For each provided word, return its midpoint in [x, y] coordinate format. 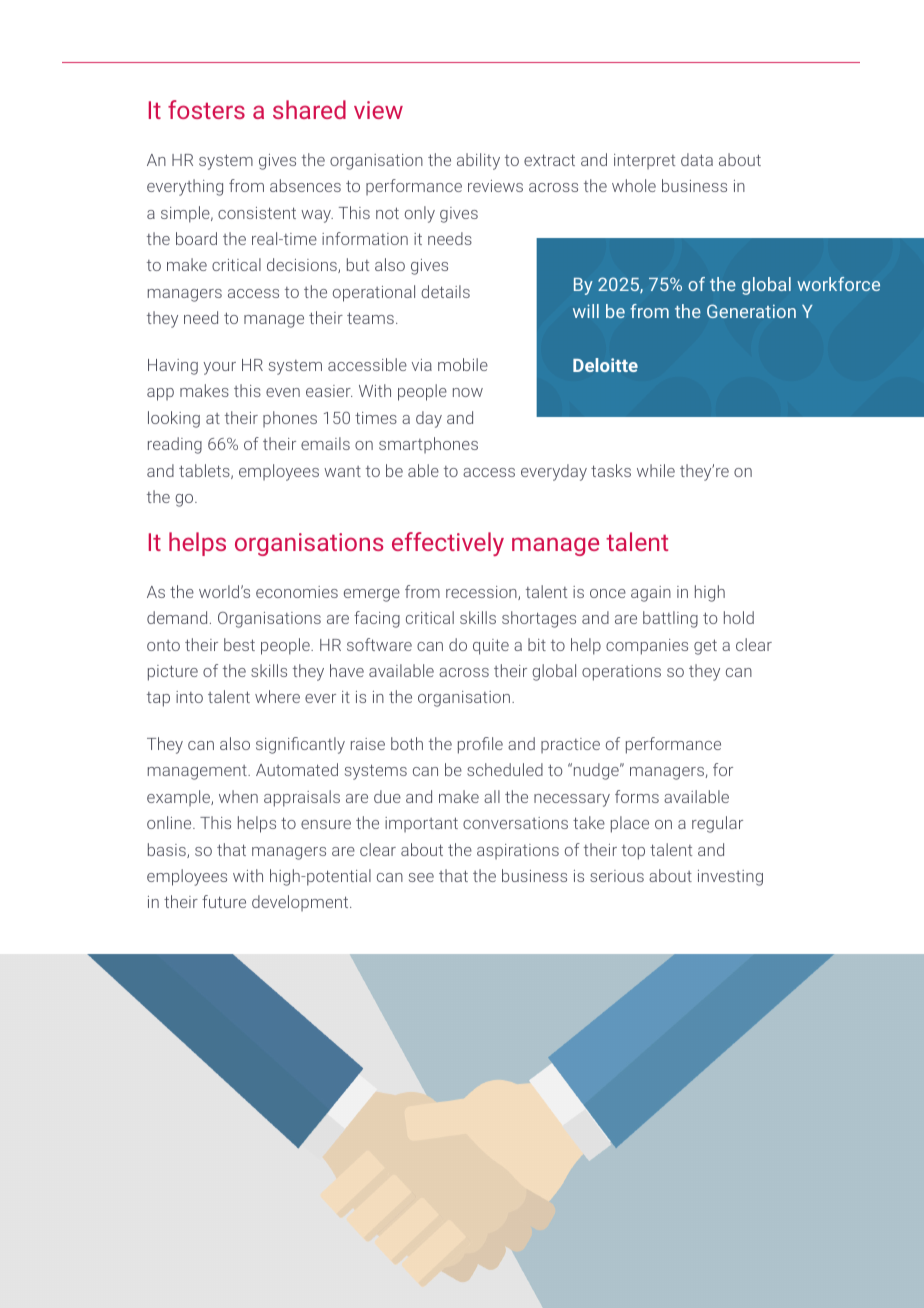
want [342, 471]
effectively [448, 544]
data [697, 159]
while [656, 470]
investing [730, 878]
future [224, 901]
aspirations [518, 851]
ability [478, 161]
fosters [206, 109]
